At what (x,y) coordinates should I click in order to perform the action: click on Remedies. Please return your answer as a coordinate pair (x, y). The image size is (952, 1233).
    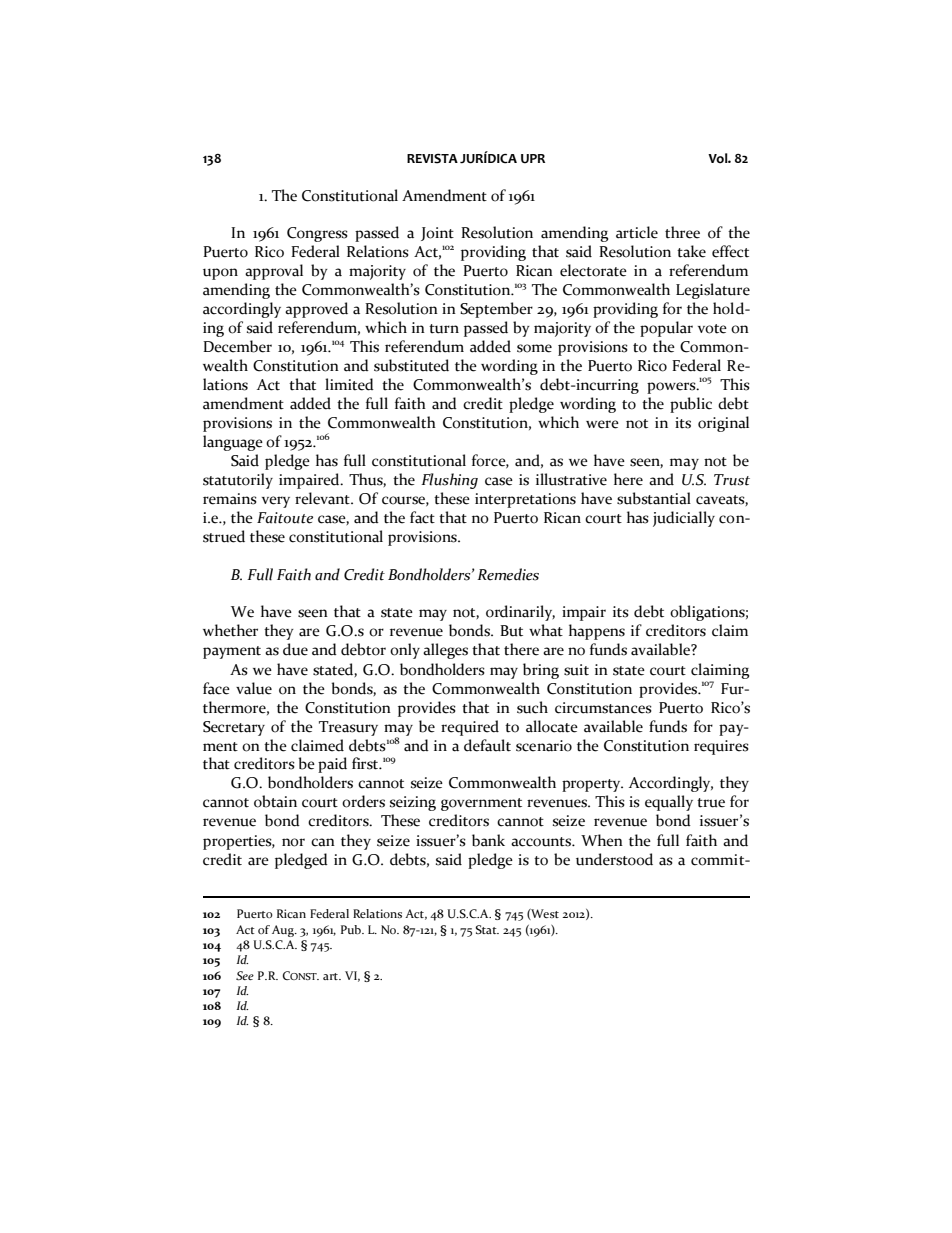
    Looking at the image, I should click on (508, 574).
